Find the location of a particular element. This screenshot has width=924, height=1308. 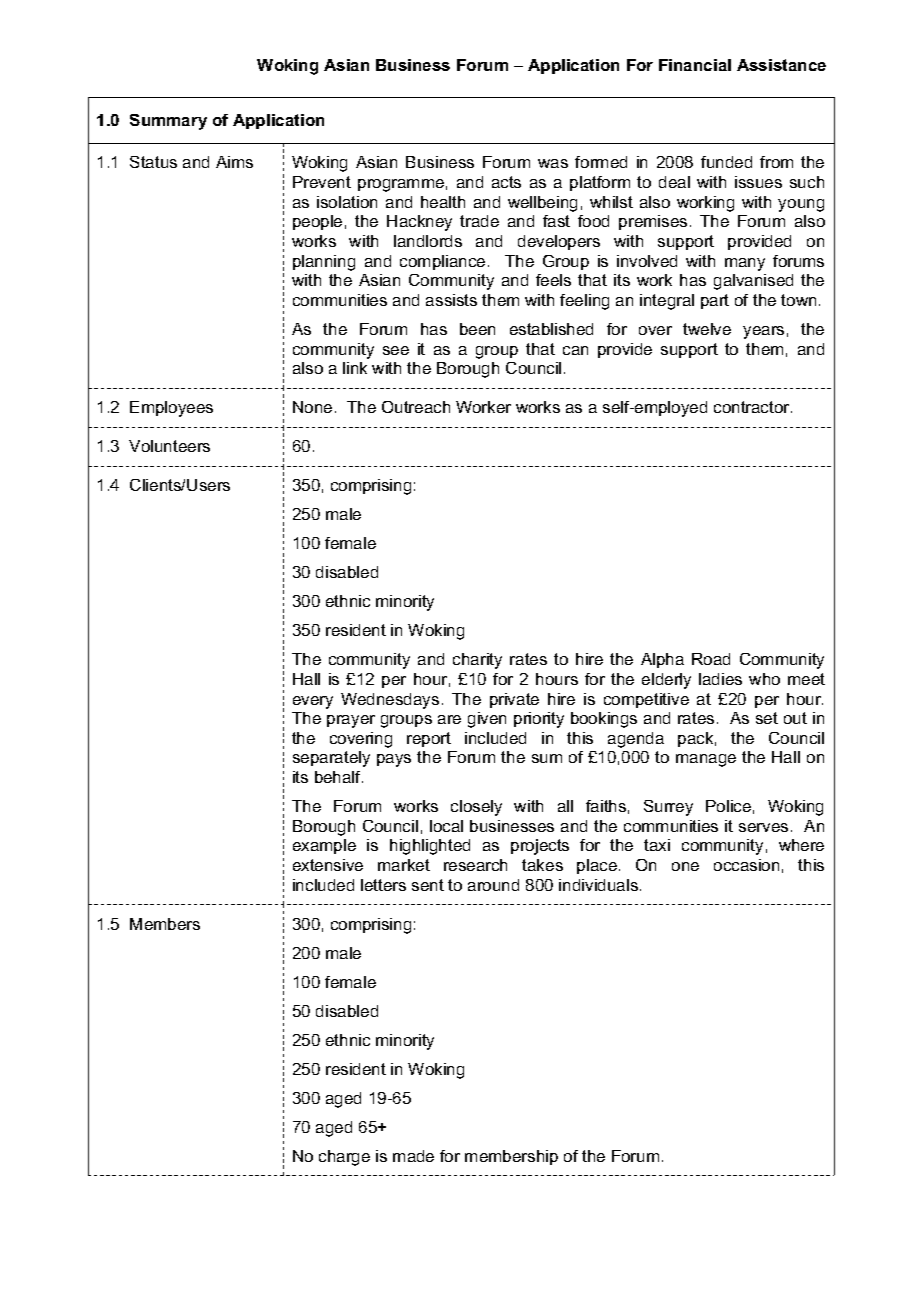

charity is located at coordinates (477, 661).
